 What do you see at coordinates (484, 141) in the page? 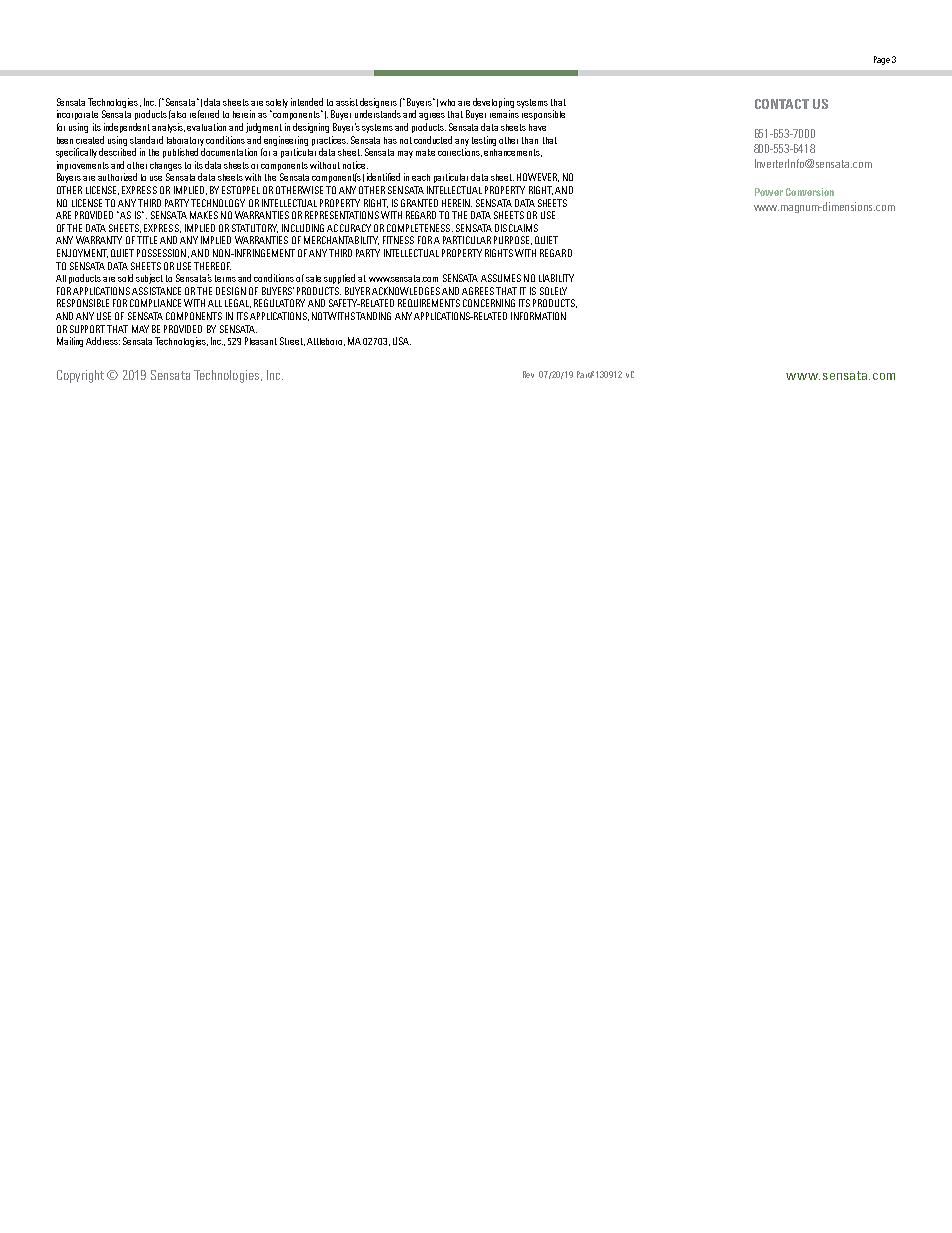
I see `testing` at bounding box center [484, 141].
